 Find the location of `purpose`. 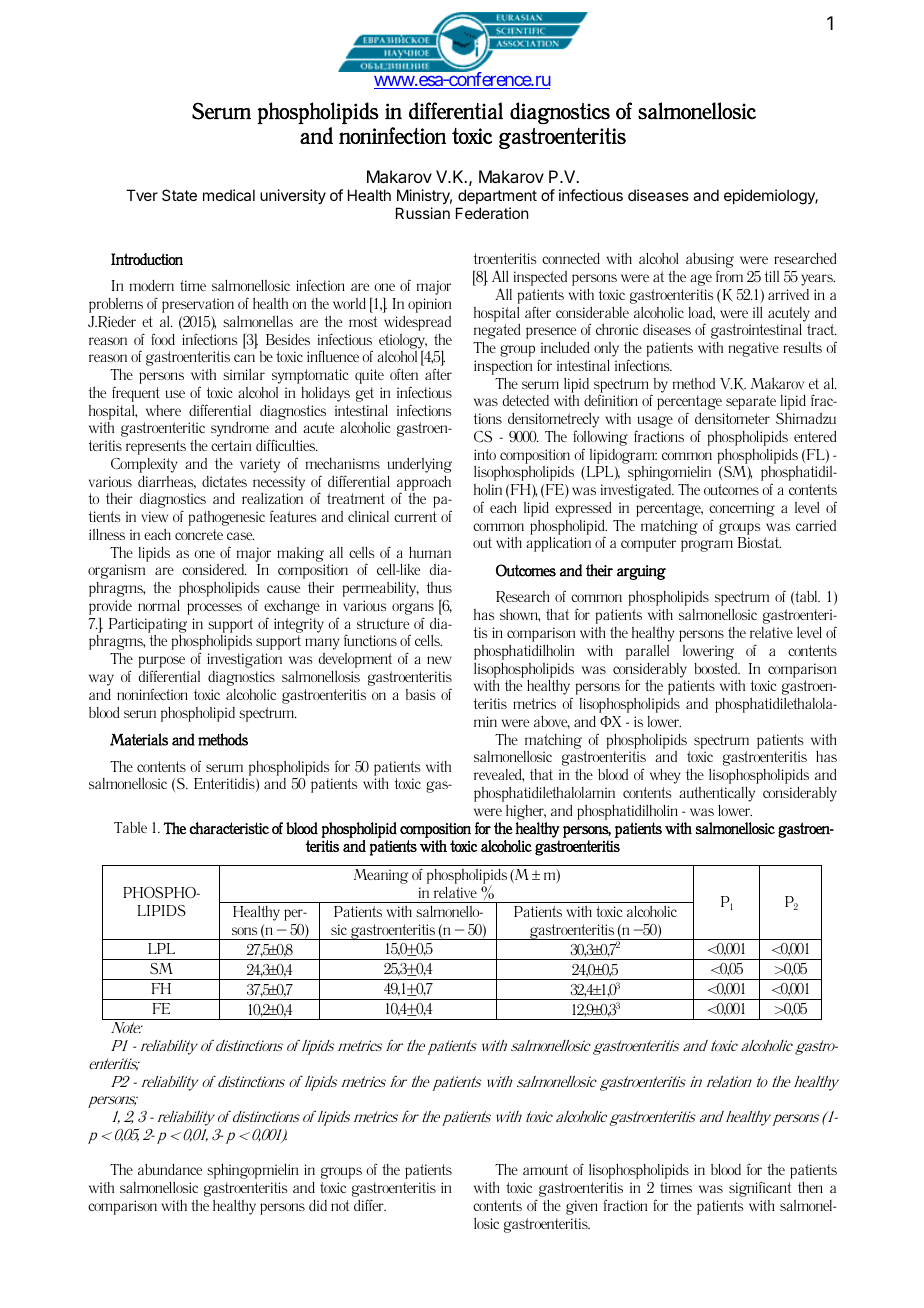

purpose is located at coordinates (162, 662).
